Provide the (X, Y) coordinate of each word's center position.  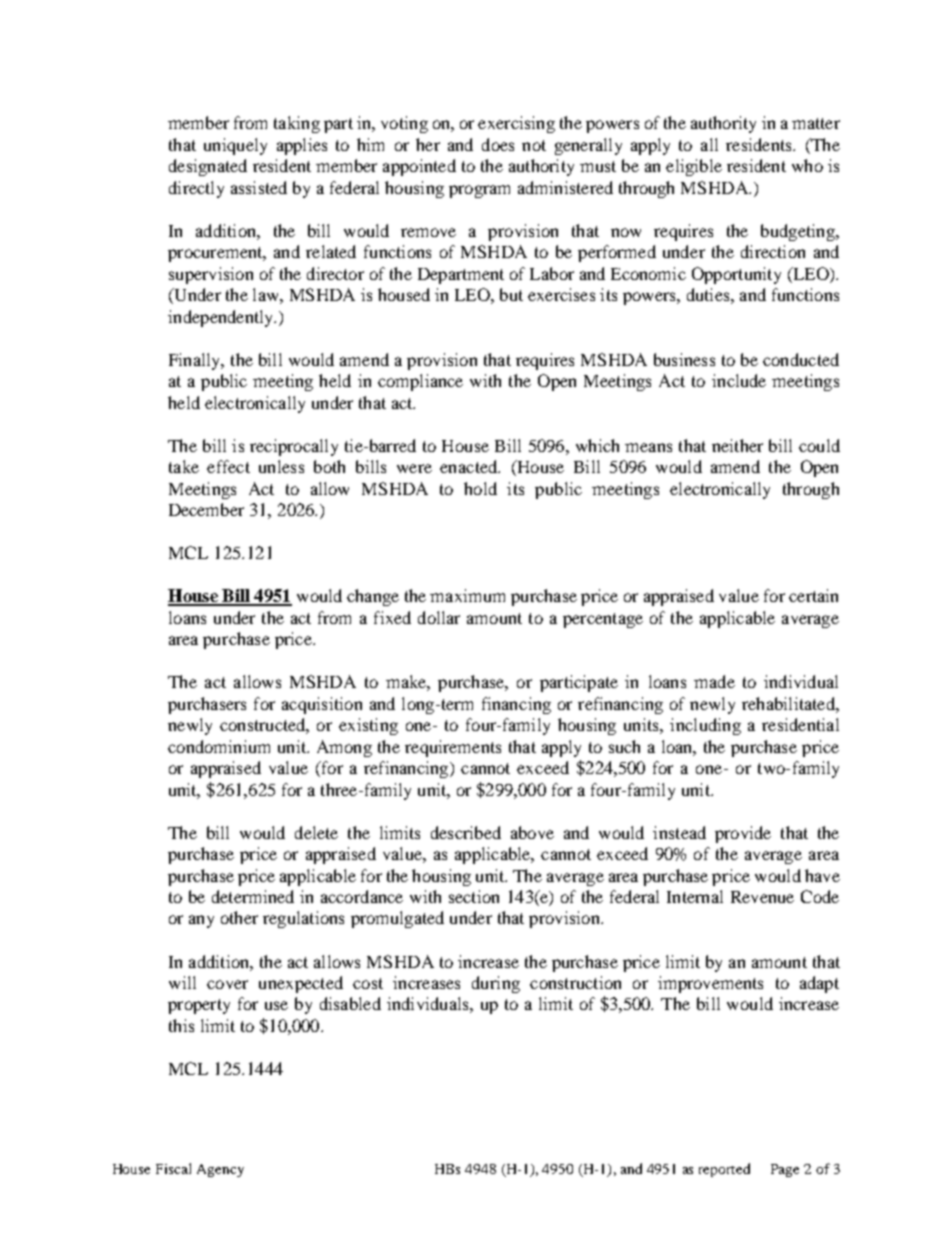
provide (743, 834)
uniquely (235, 146)
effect (228, 466)
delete (316, 832)
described (466, 832)
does (498, 144)
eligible (694, 167)
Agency (220, 1170)
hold (480, 488)
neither (737, 445)
